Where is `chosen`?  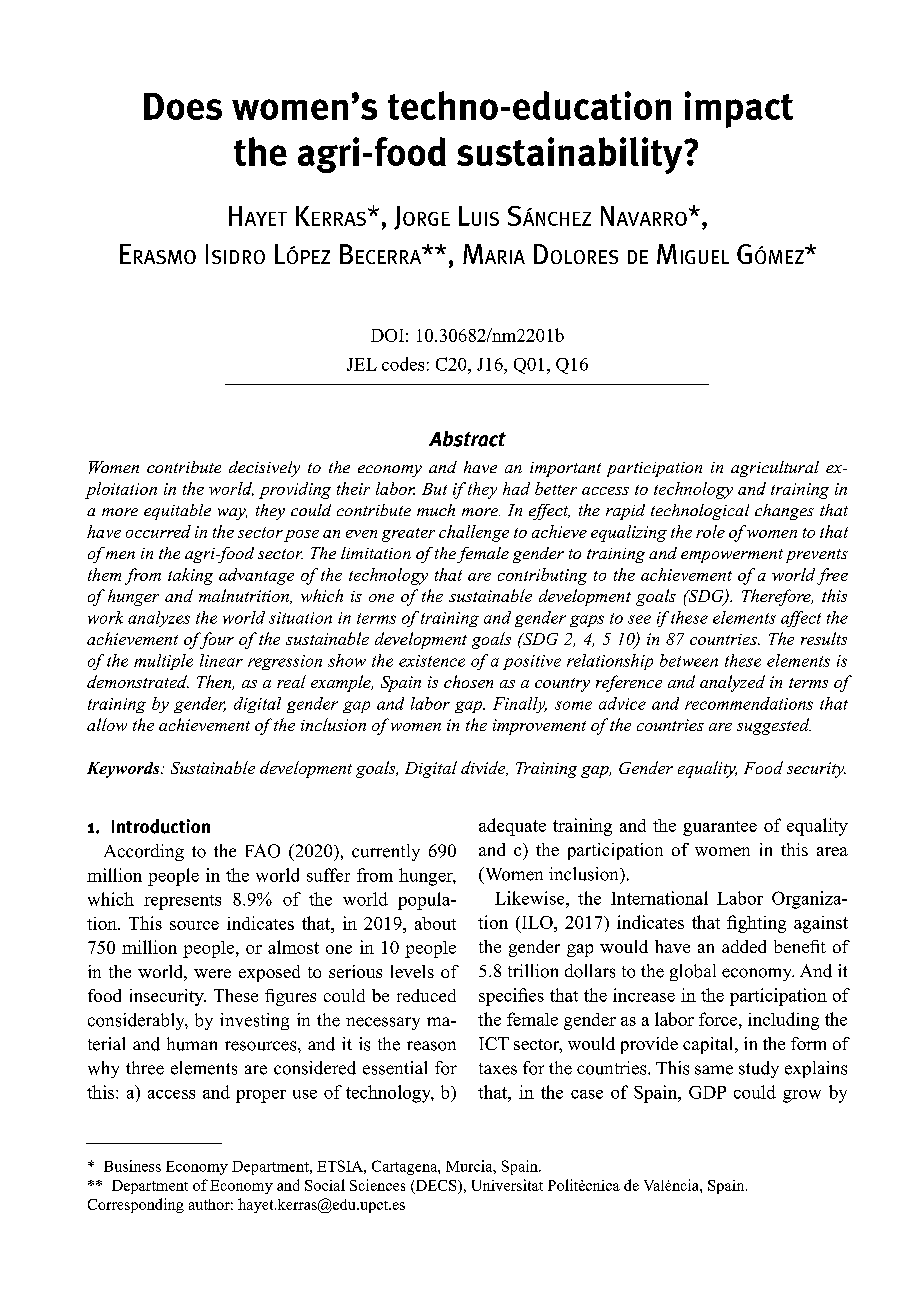 chosen is located at coordinates (468, 681).
